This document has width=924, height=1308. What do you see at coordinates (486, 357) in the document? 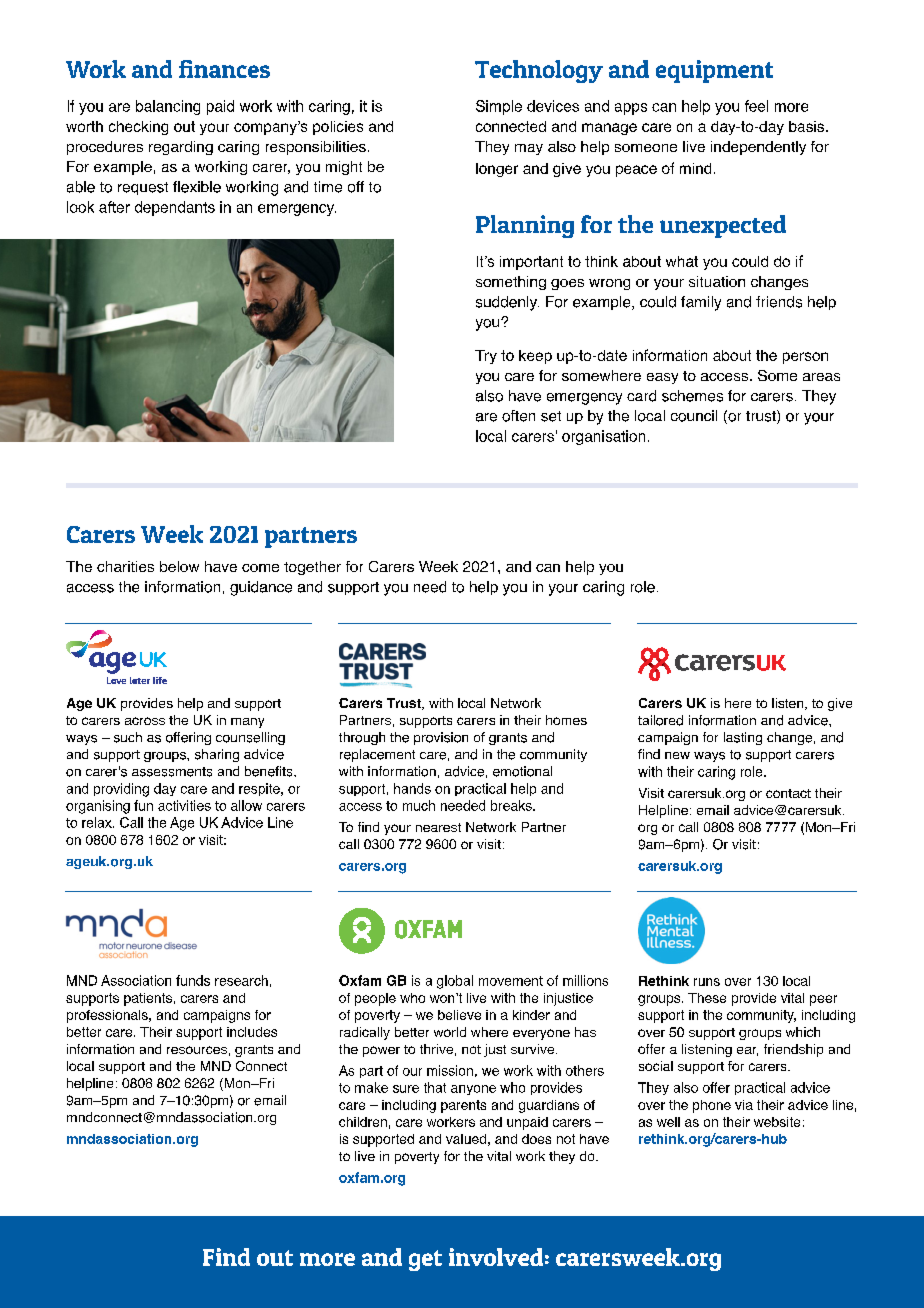
I see `Try` at bounding box center [486, 357].
